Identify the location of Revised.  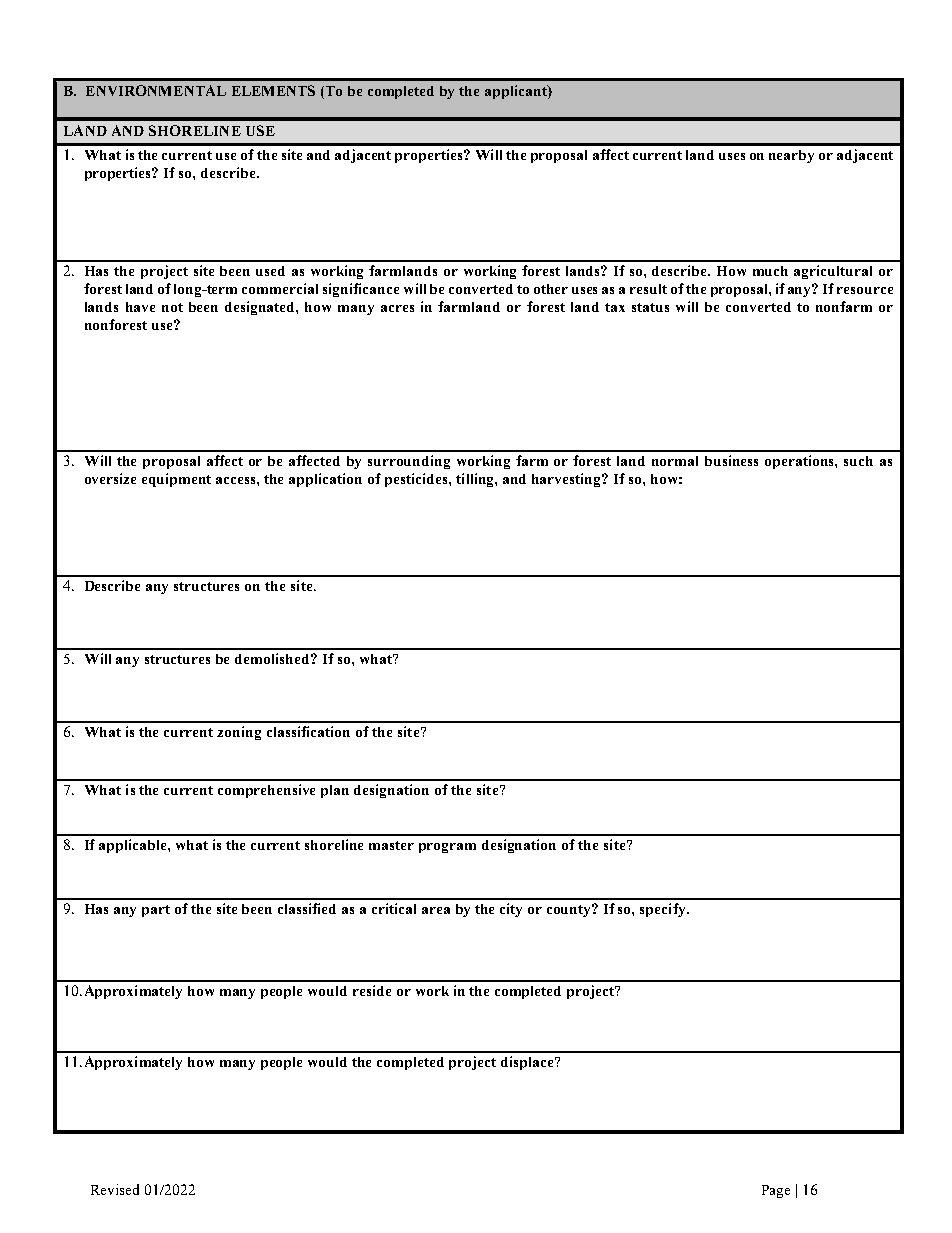
(115, 1189).
